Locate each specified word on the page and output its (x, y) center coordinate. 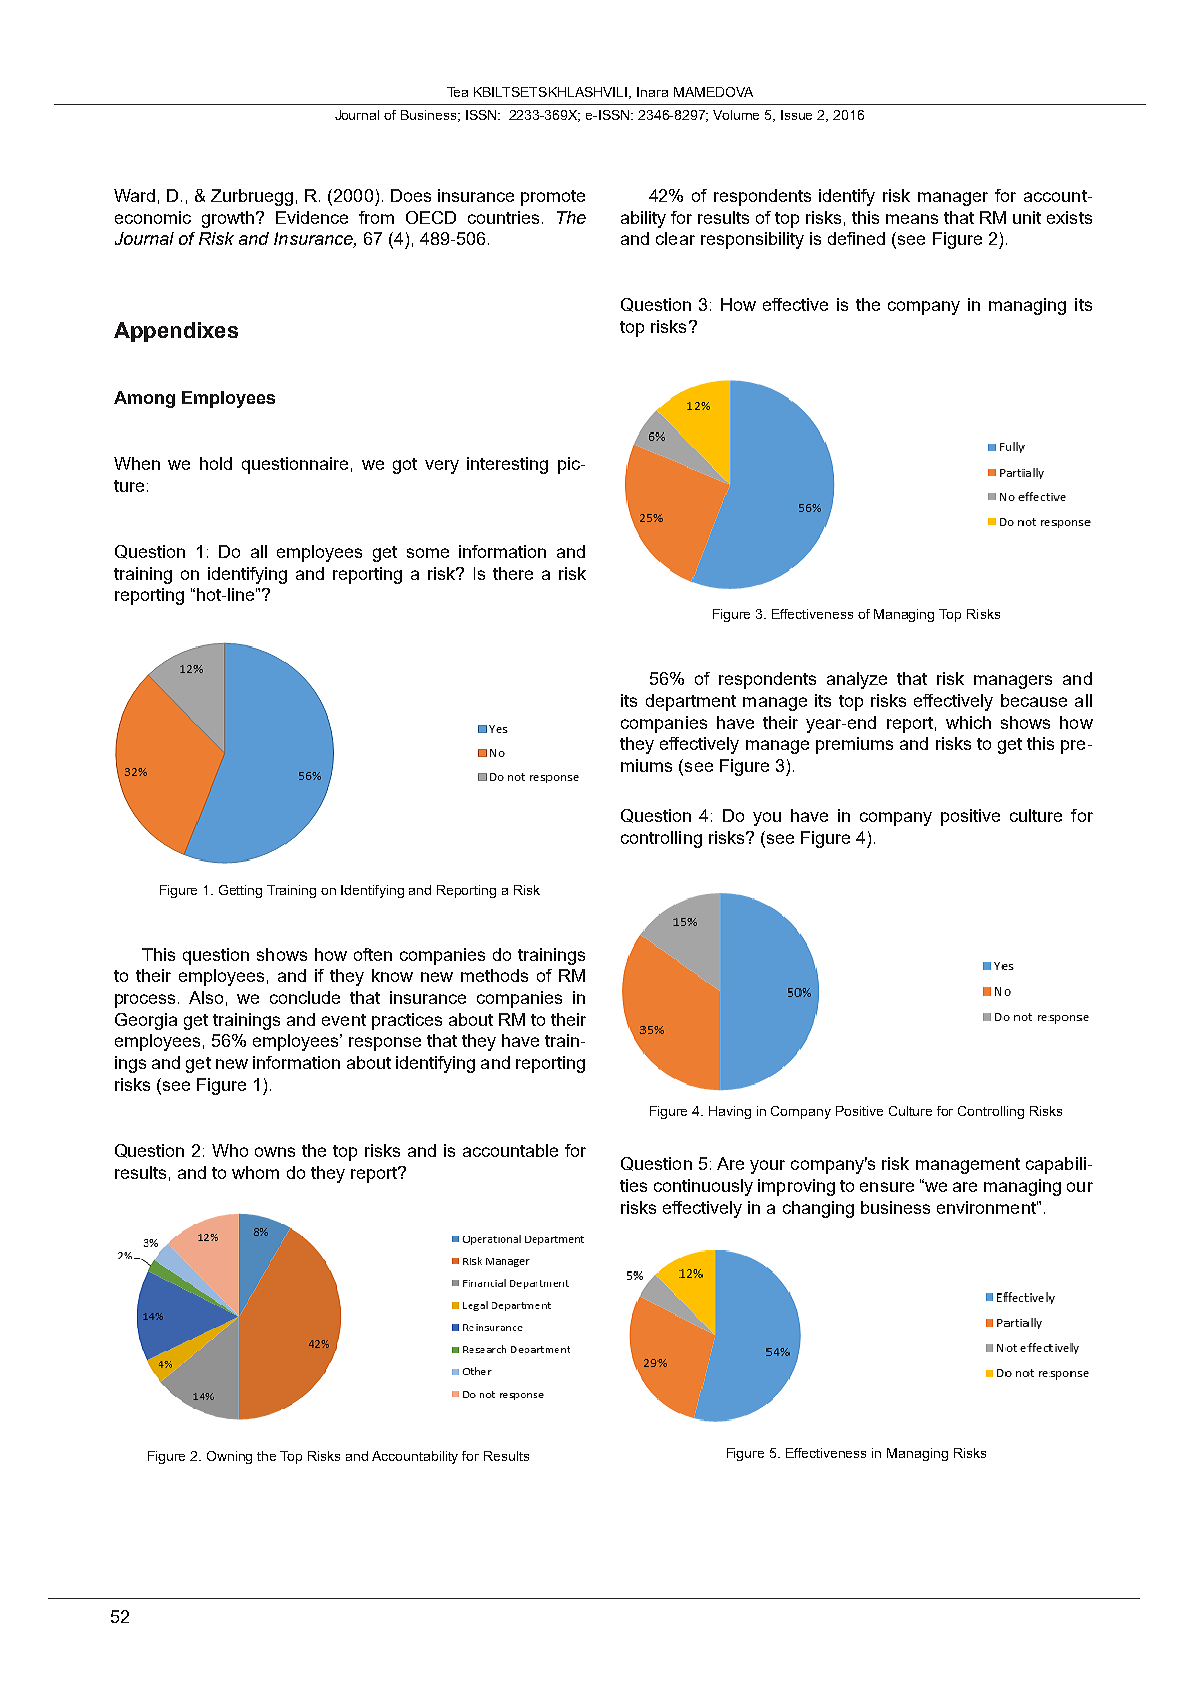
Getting (240, 891)
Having (730, 1112)
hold (216, 463)
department (691, 702)
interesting (507, 465)
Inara (652, 92)
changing (818, 1209)
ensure (887, 1187)
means (912, 219)
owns (275, 1152)
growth (228, 219)
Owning (229, 1457)
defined (856, 238)
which (968, 722)
